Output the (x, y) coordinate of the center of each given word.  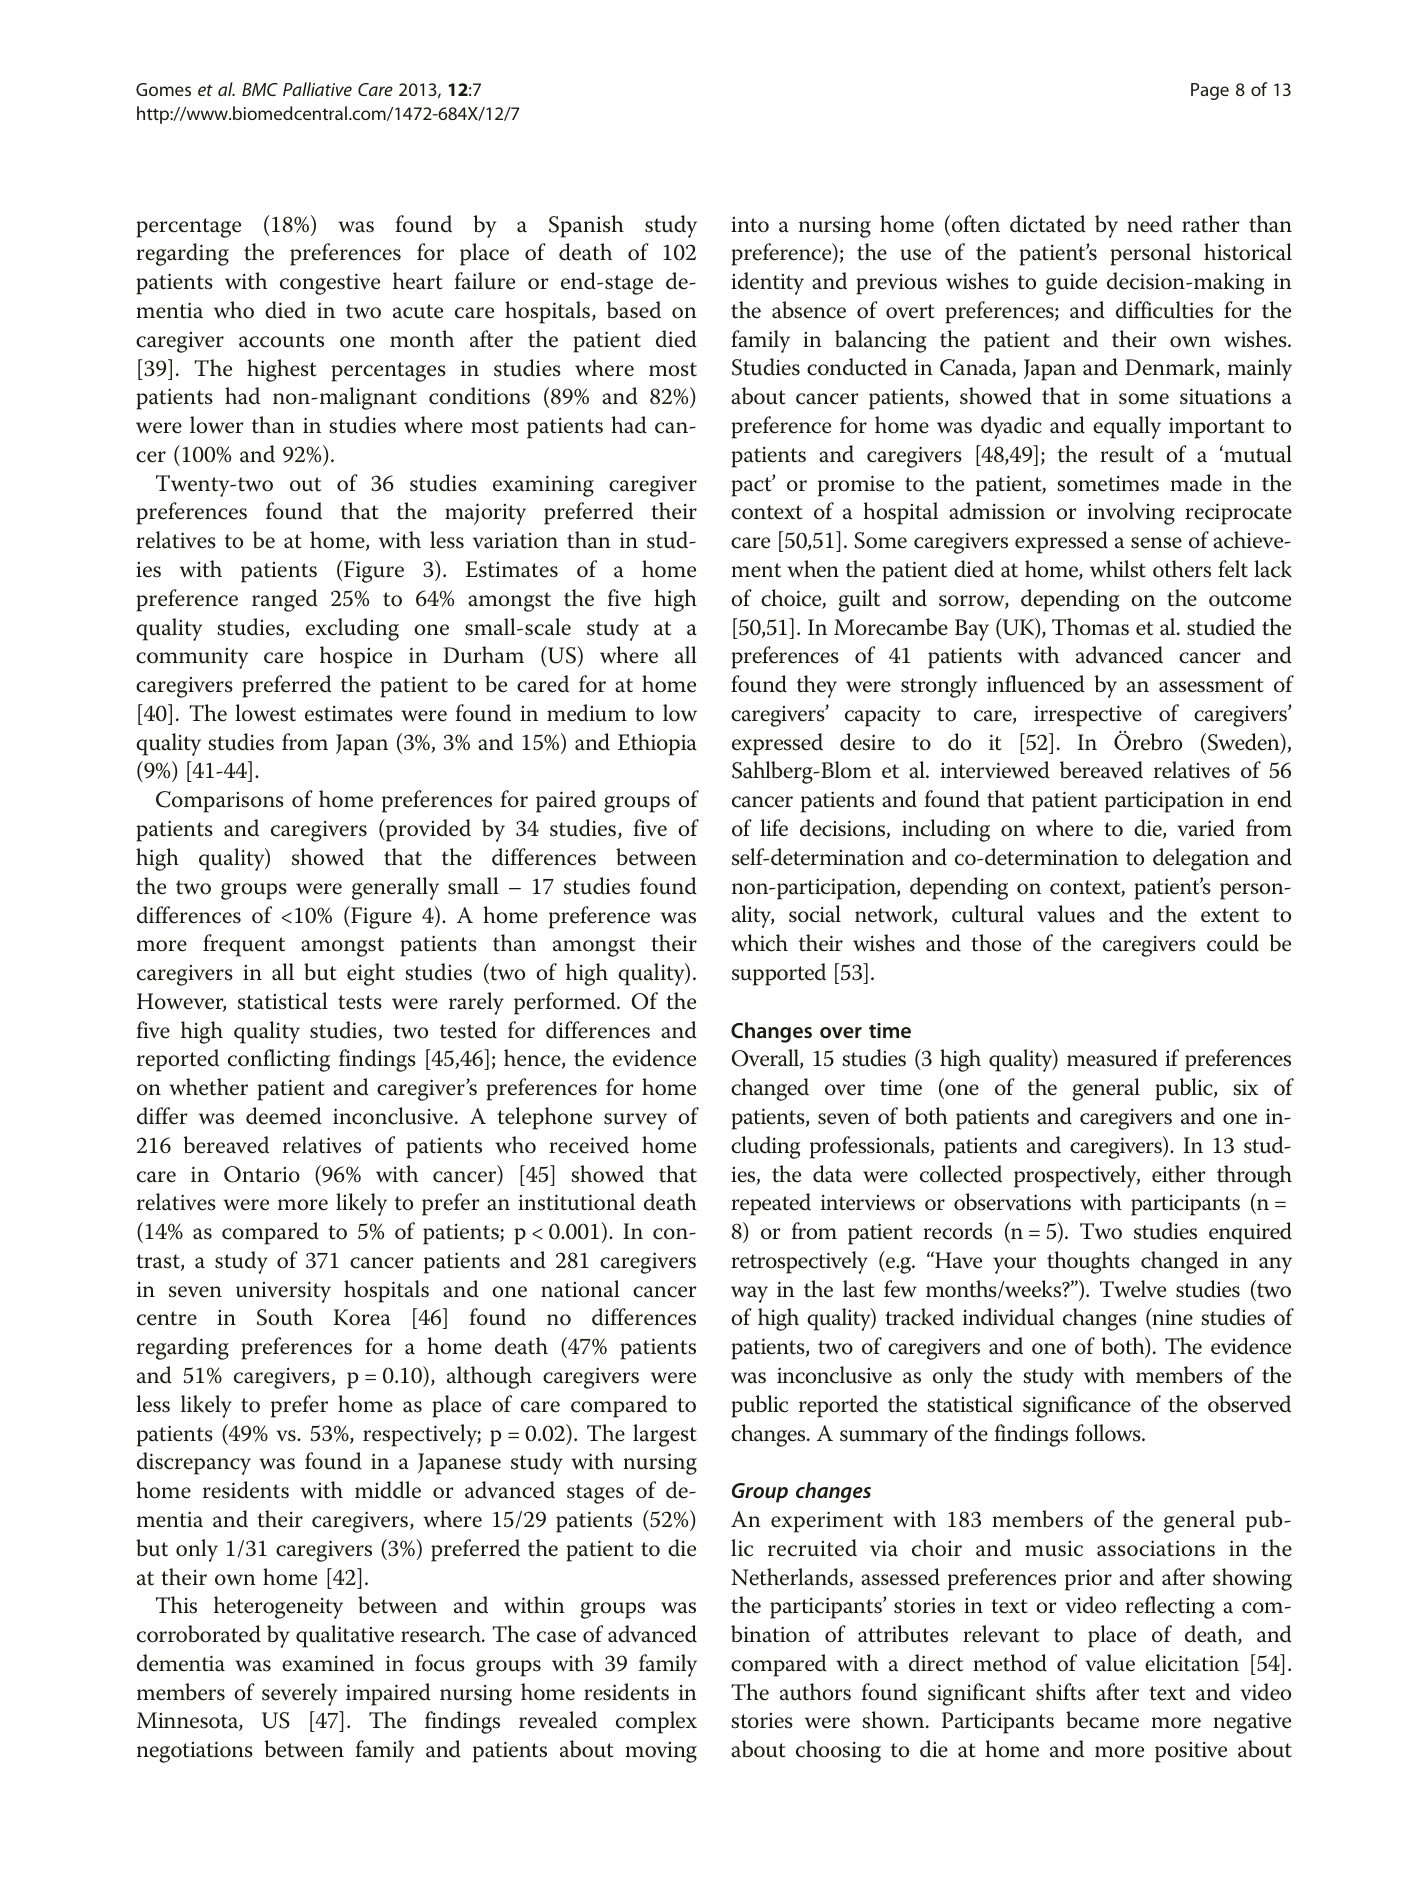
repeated (771, 1204)
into (750, 225)
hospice (356, 657)
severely (299, 1694)
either (1179, 1174)
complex (656, 1722)
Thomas (1090, 627)
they (817, 686)
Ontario (262, 1174)
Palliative (317, 89)
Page (1210, 91)
